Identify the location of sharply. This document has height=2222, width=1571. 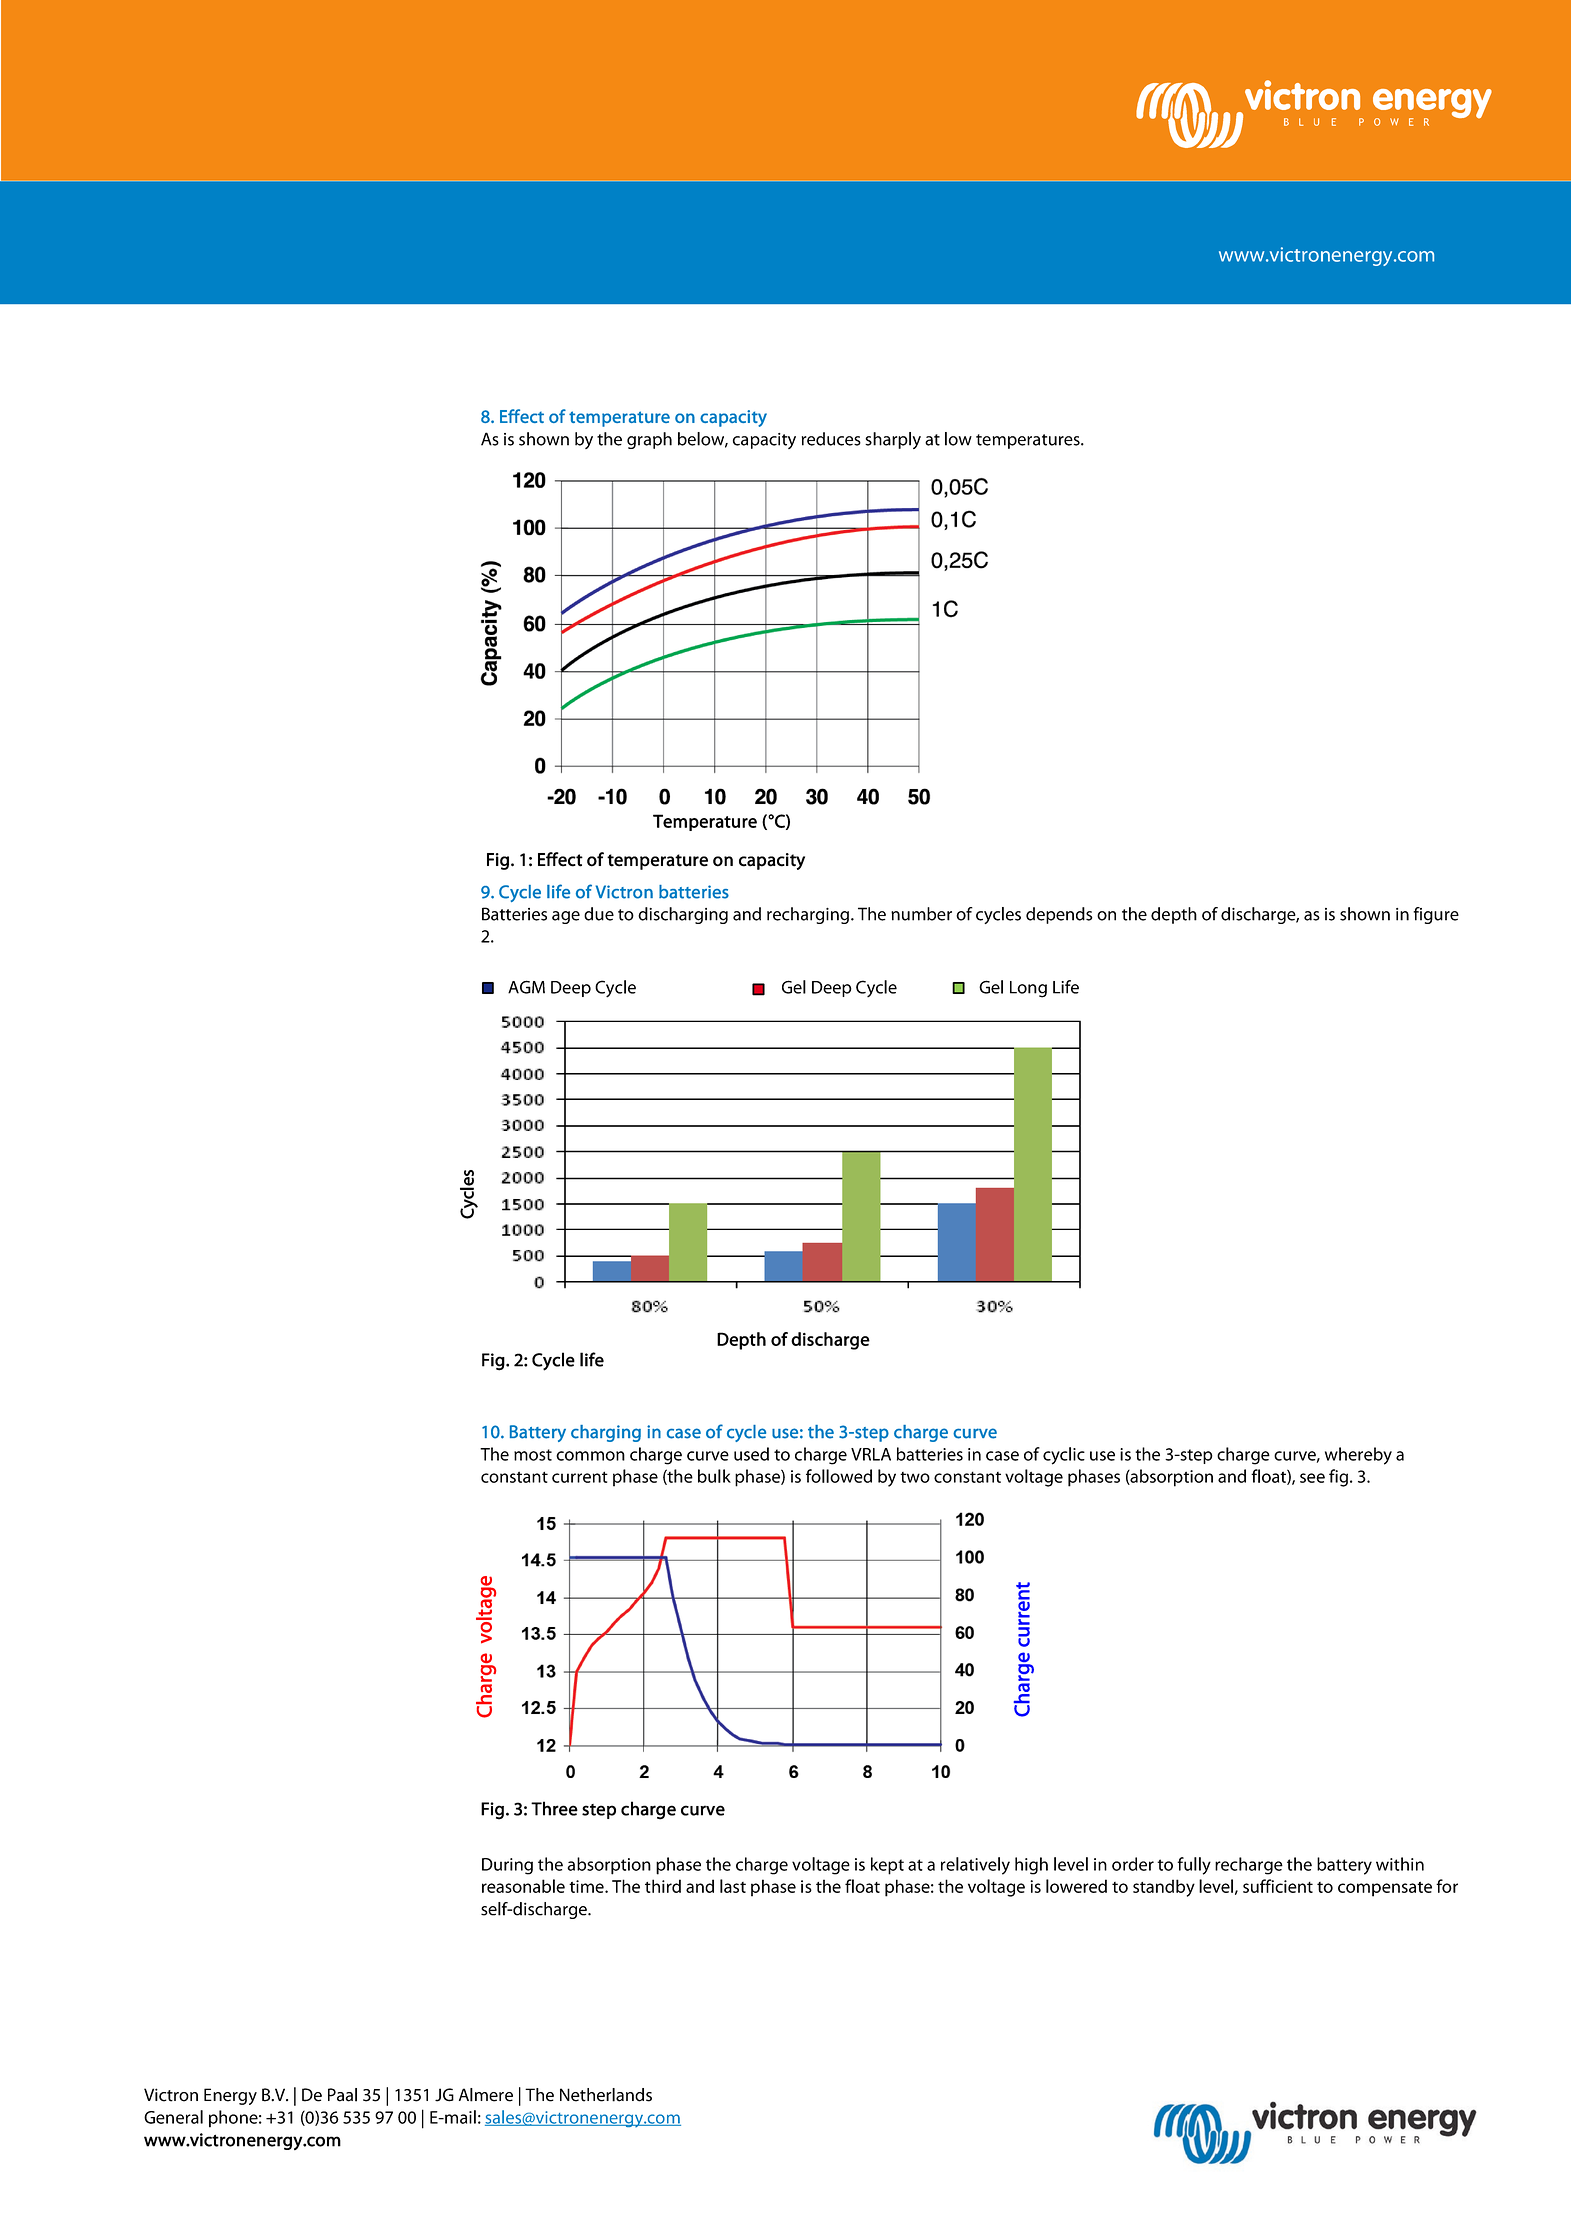
(893, 440).
